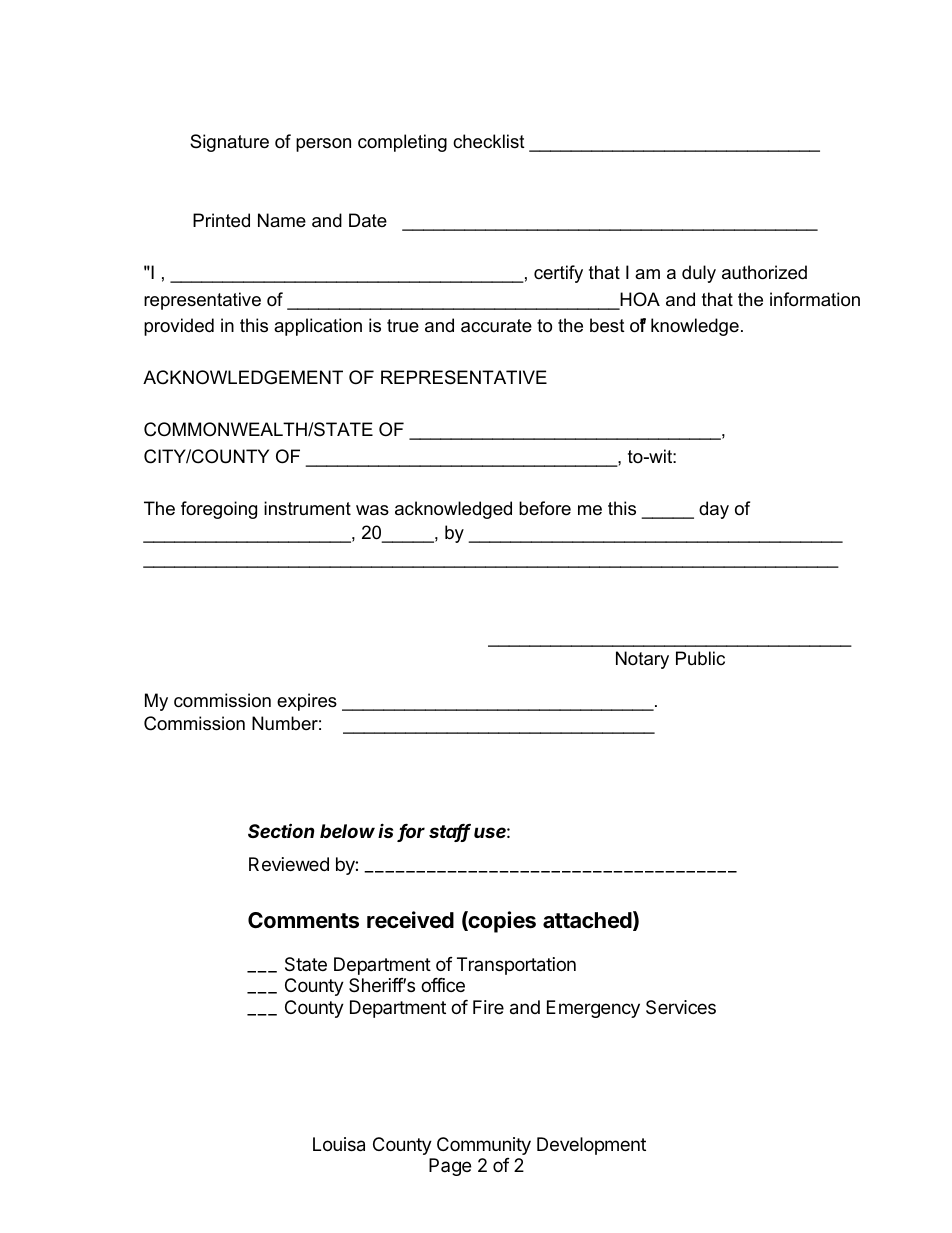  What do you see at coordinates (591, 1146) in the screenshot?
I see `Development` at bounding box center [591, 1146].
